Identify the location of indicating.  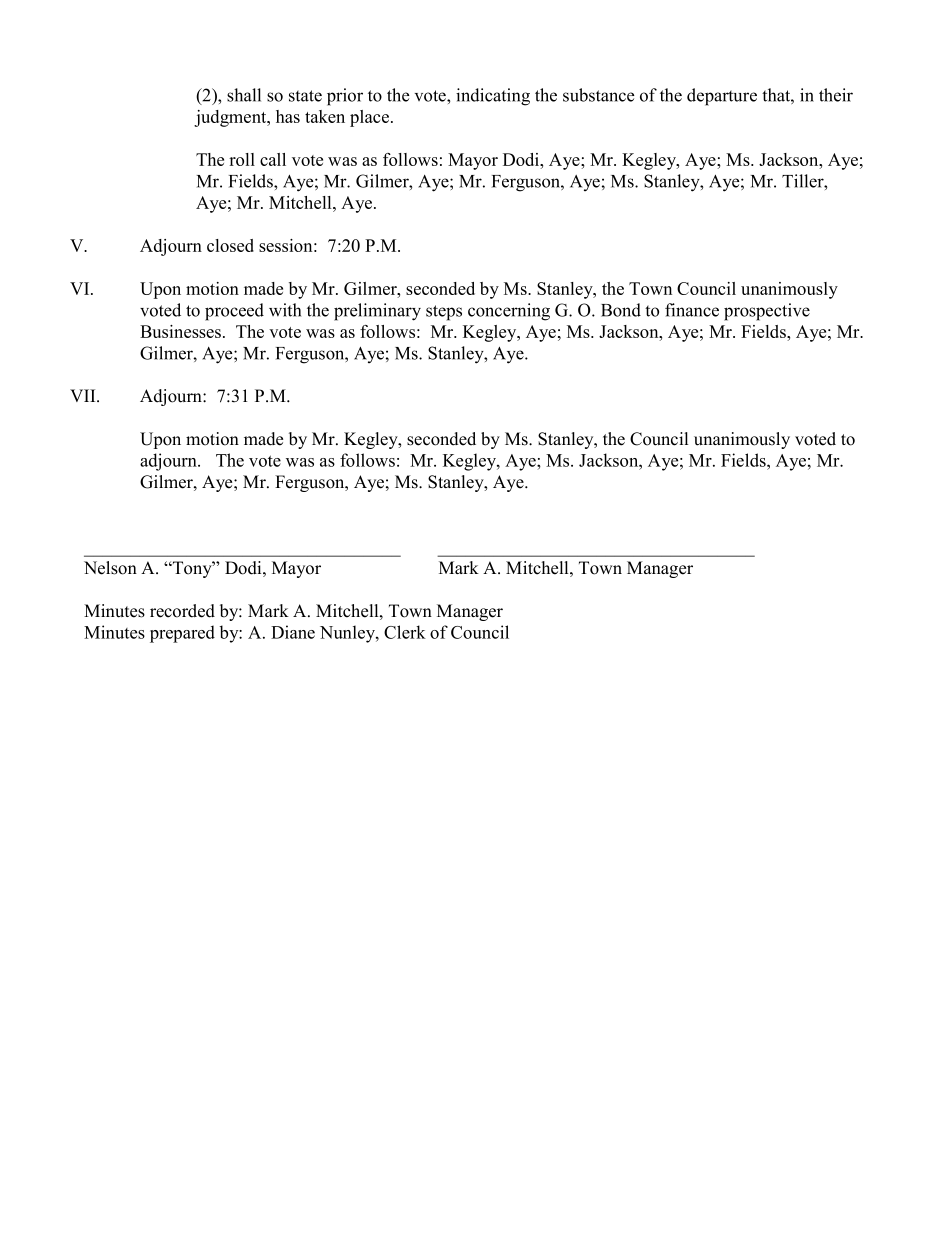
(493, 97).
